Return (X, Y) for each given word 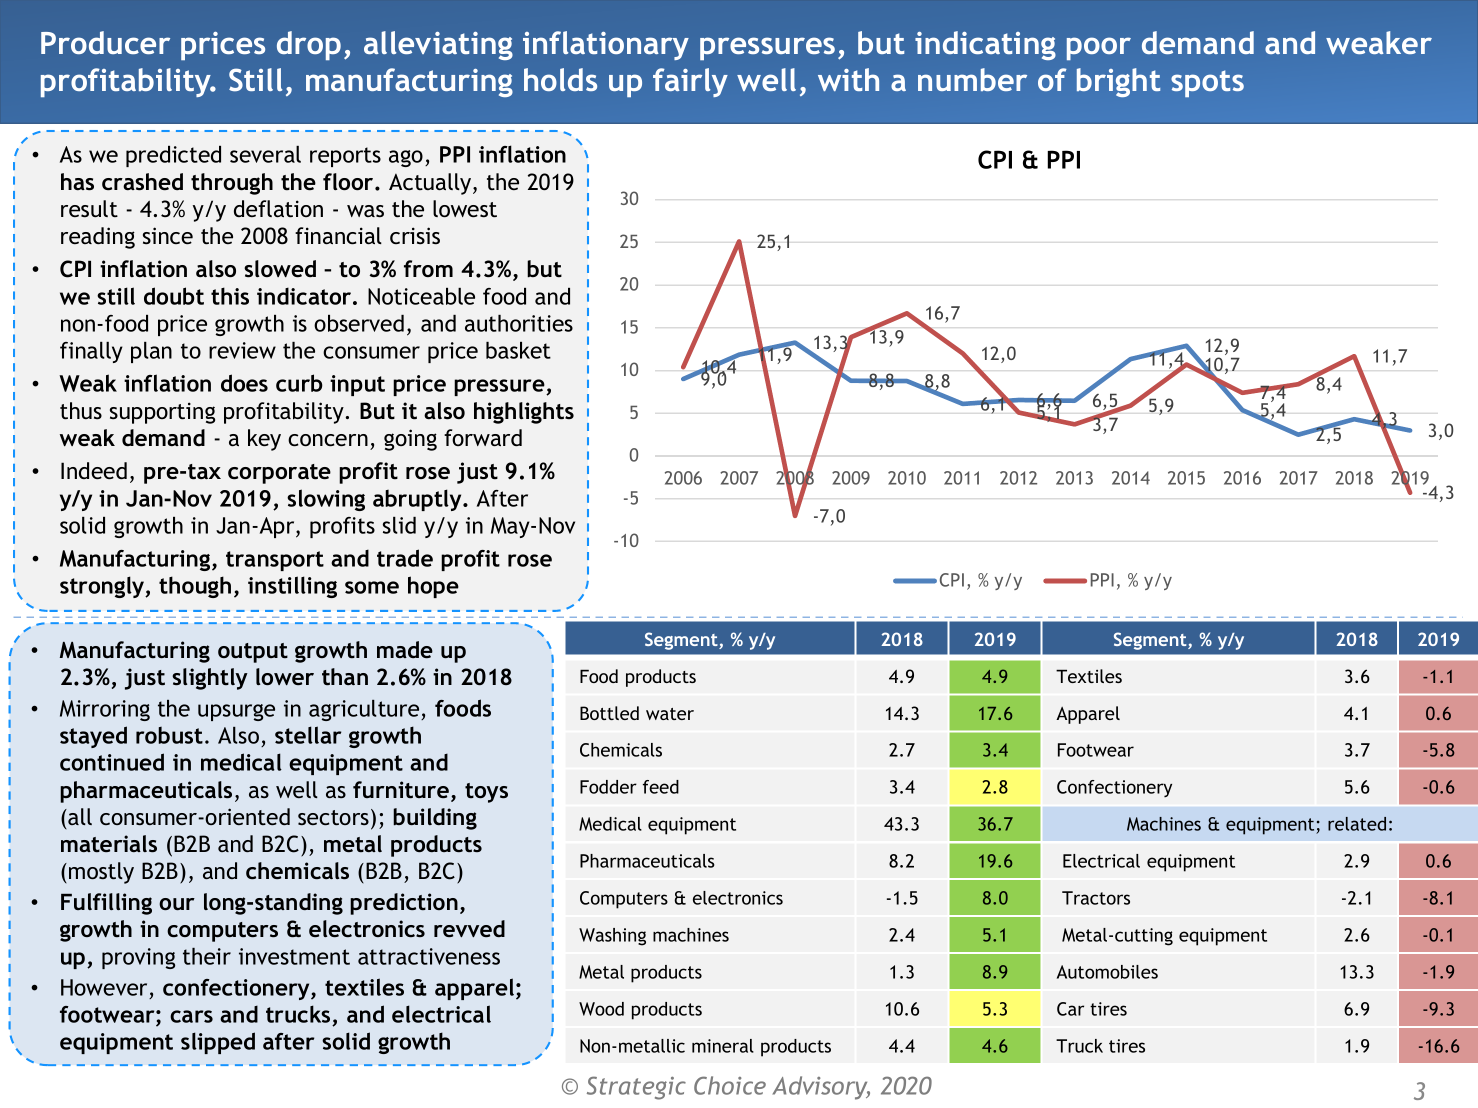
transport (275, 561)
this (230, 296)
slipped (218, 1043)
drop (309, 45)
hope (433, 587)
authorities (519, 323)
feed (661, 787)
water (670, 714)
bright (1118, 82)
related (1357, 824)
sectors (333, 817)
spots (1207, 83)
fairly (690, 82)
